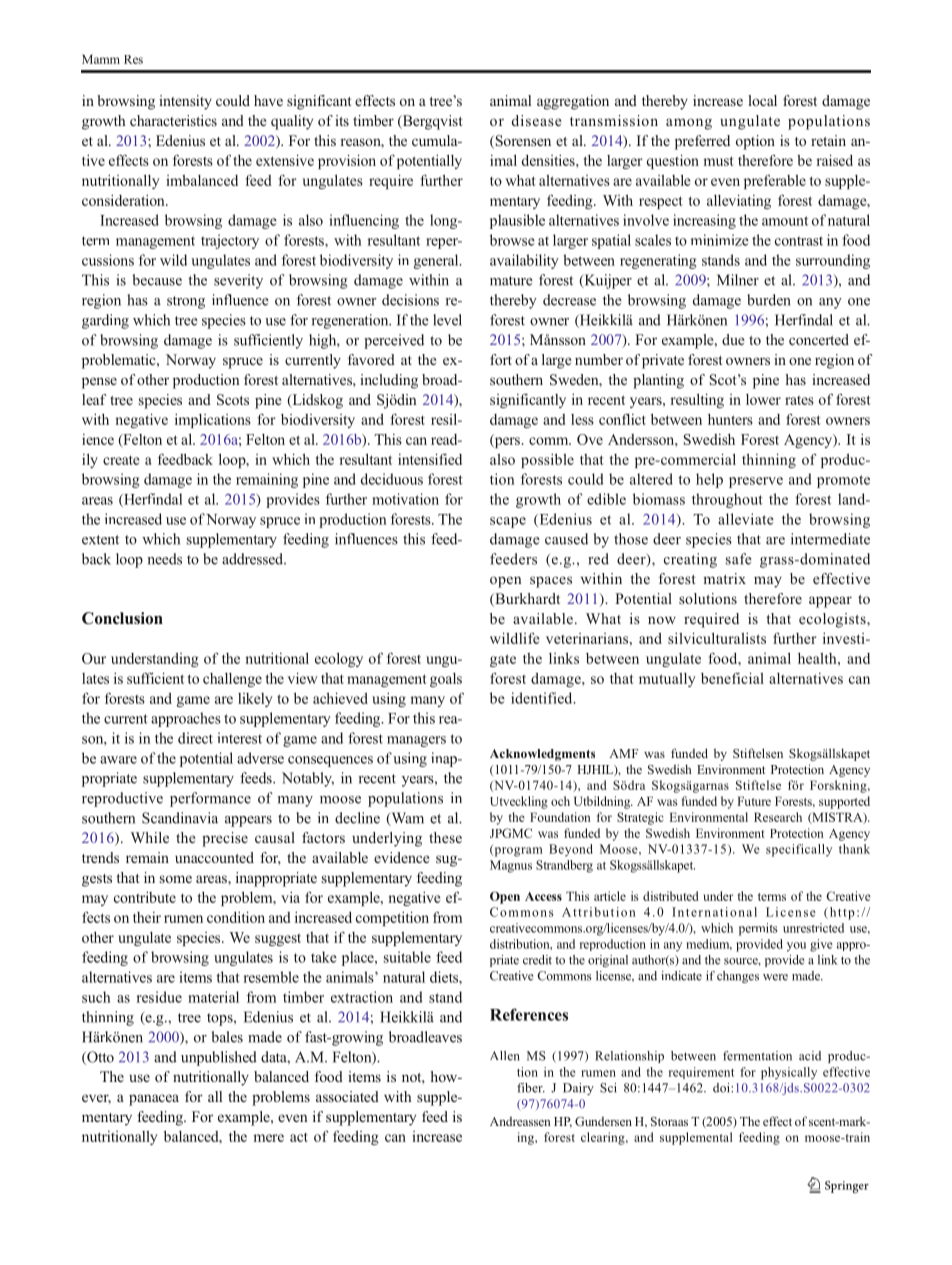 The image size is (952, 1265). Describe the element at coordinates (173, 120) in the screenshot. I see `characteristics` at that location.
